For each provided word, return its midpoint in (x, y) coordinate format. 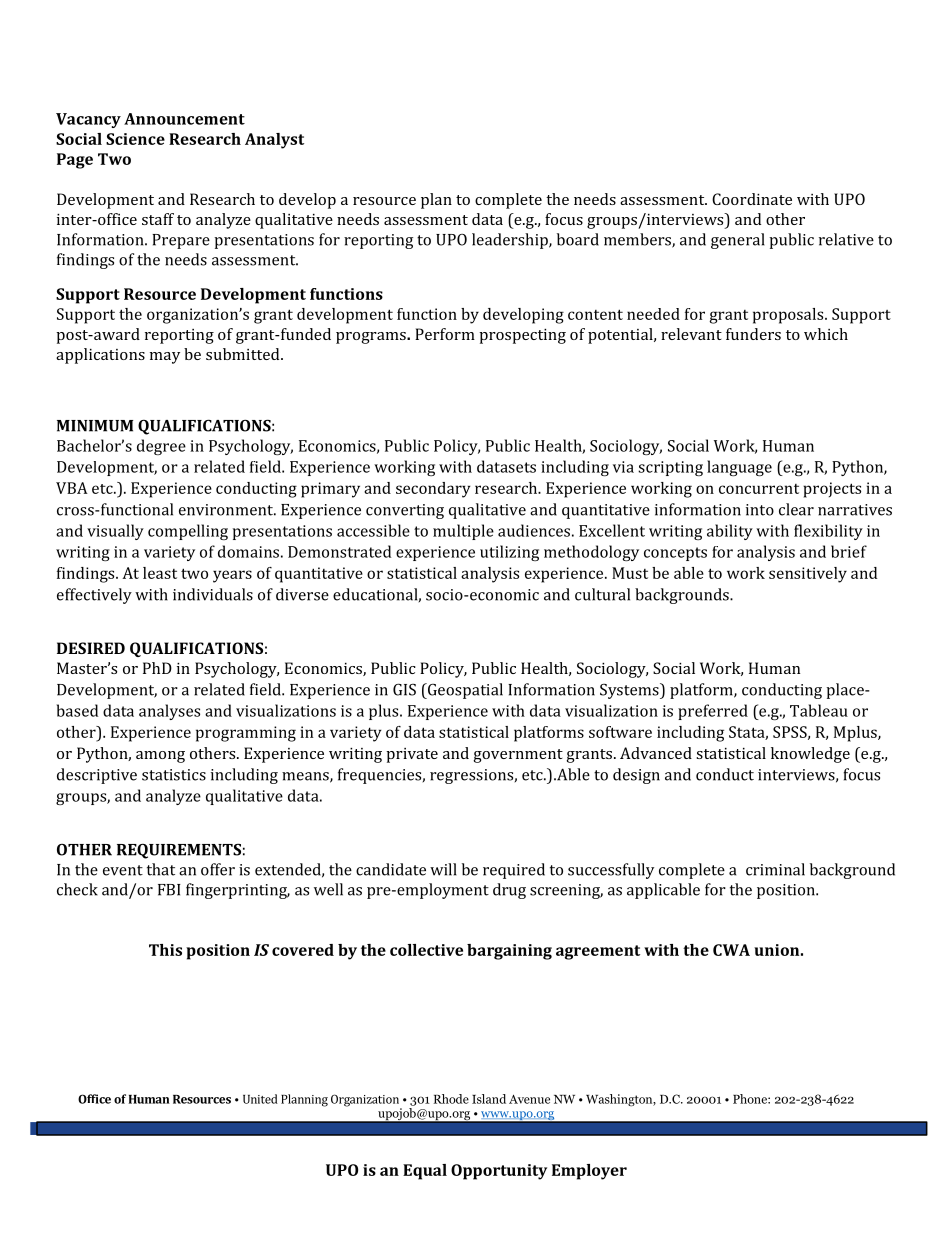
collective (426, 950)
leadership (511, 241)
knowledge (810, 755)
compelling (188, 532)
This (165, 950)
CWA (731, 950)
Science (135, 139)
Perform (445, 334)
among (160, 757)
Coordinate (752, 199)
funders (753, 334)
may (165, 358)
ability (730, 532)
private (412, 755)
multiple (463, 532)
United (260, 1099)
